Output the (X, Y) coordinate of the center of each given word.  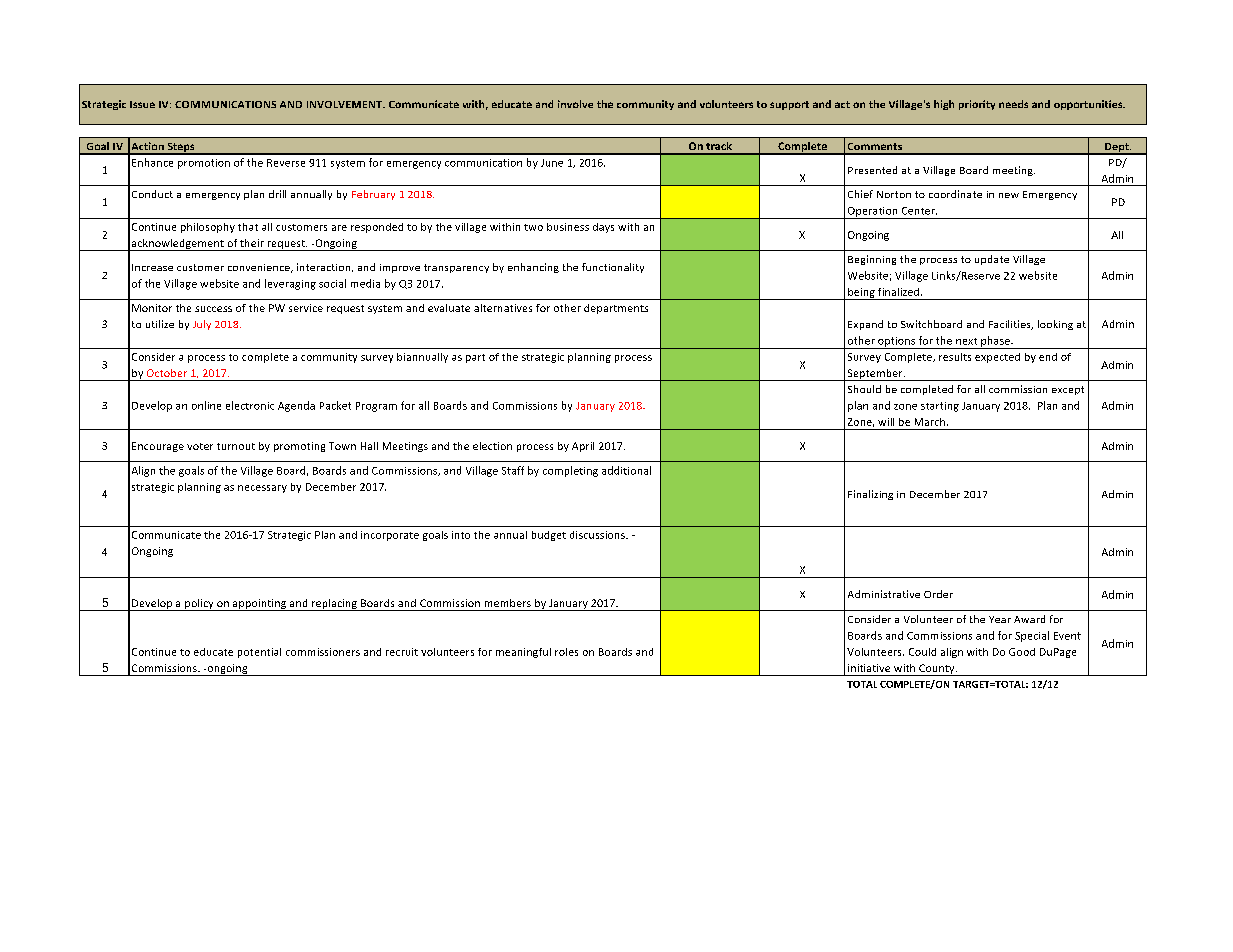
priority (977, 105)
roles (566, 652)
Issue (142, 104)
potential (259, 653)
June (552, 163)
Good (1022, 652)
